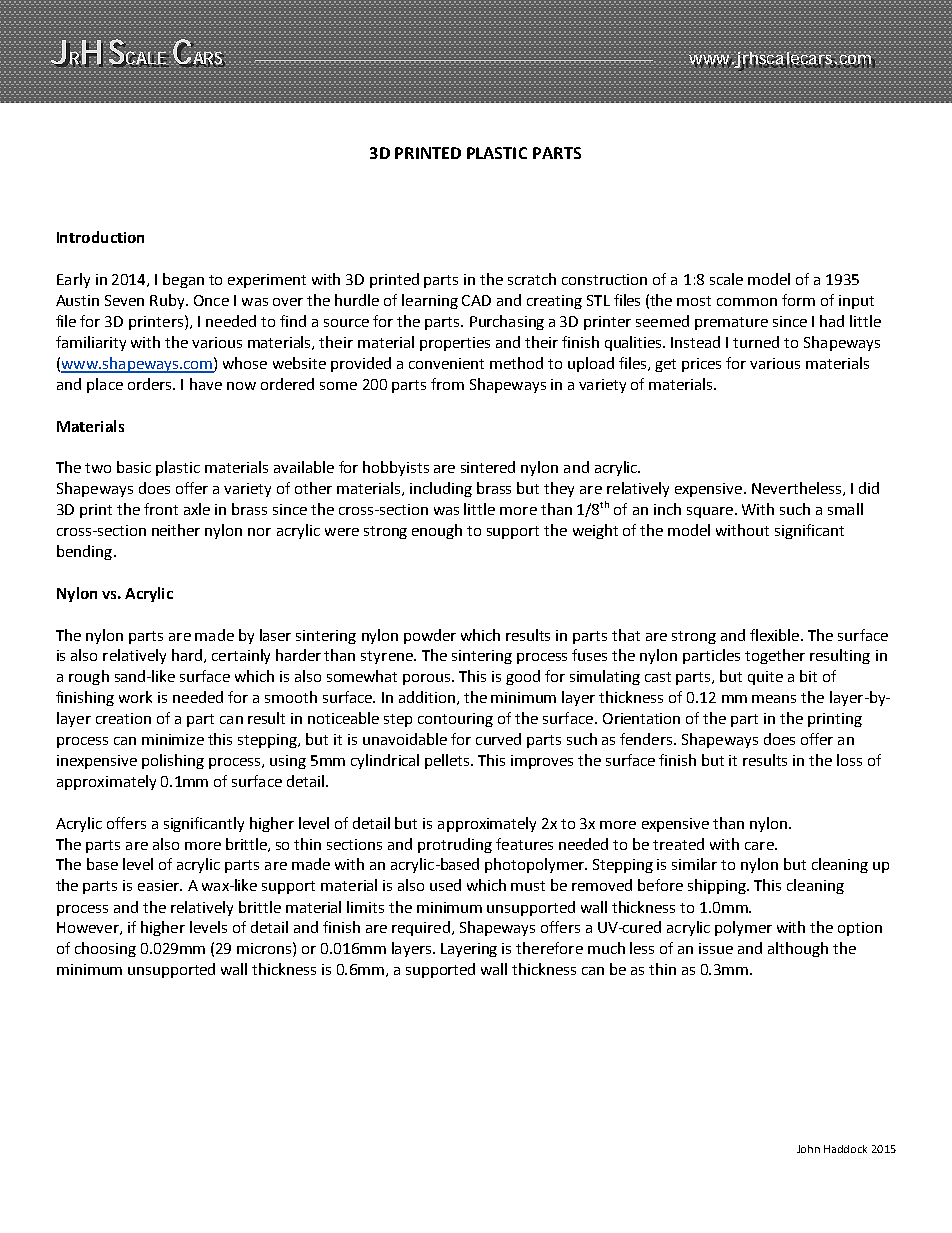  I want to click on choosing, so click(105, 949).
